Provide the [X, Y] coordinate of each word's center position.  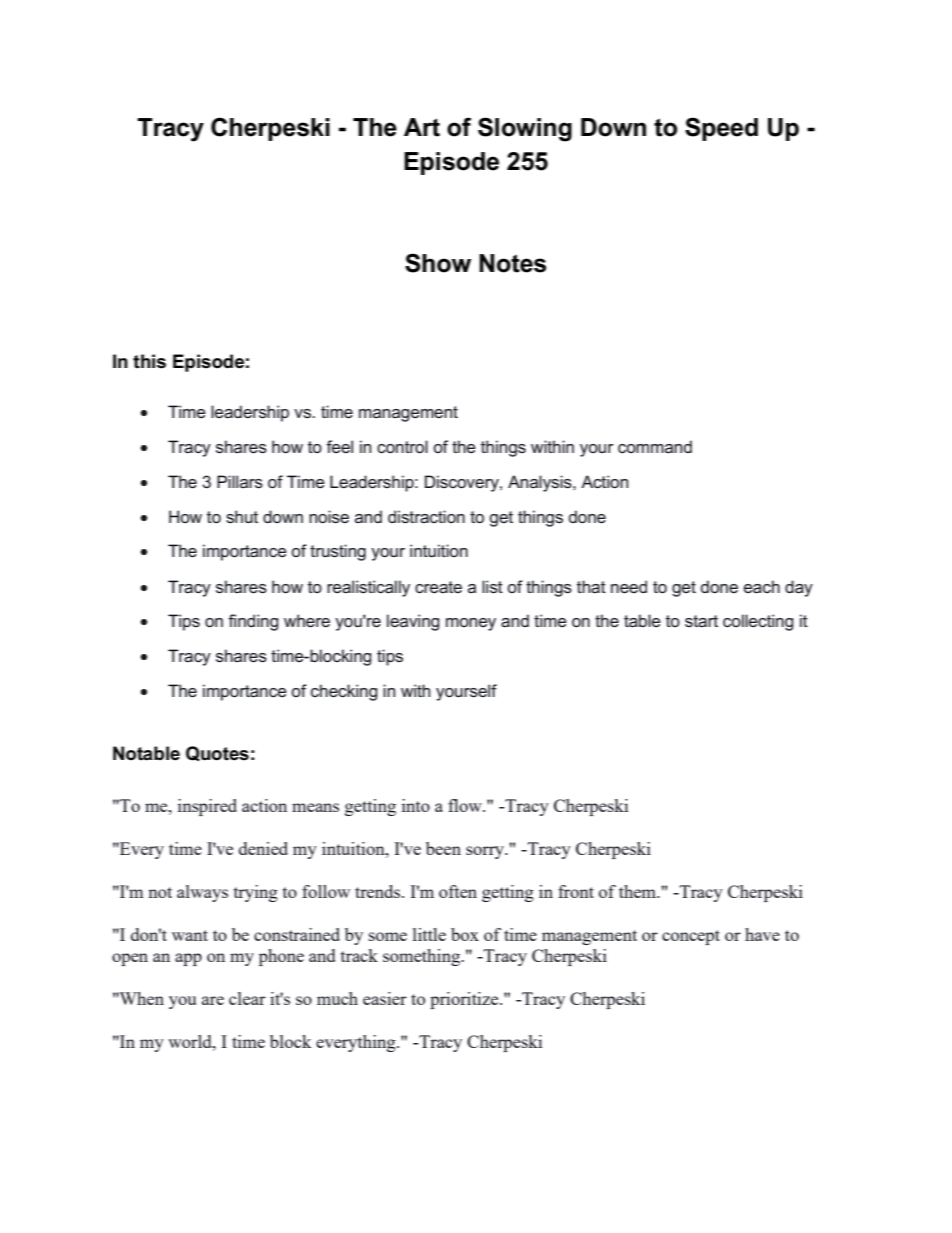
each [762, 586]
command [655, 446]
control [402, 446]
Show [438, 263]
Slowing [525, 129]
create [438, 587]
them [639, 891]
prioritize [465, 1000]
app [188, 959]
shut [242, 516]
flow [466, 805]
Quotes [217, 753]
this [149, 361]
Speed [721, 129]
